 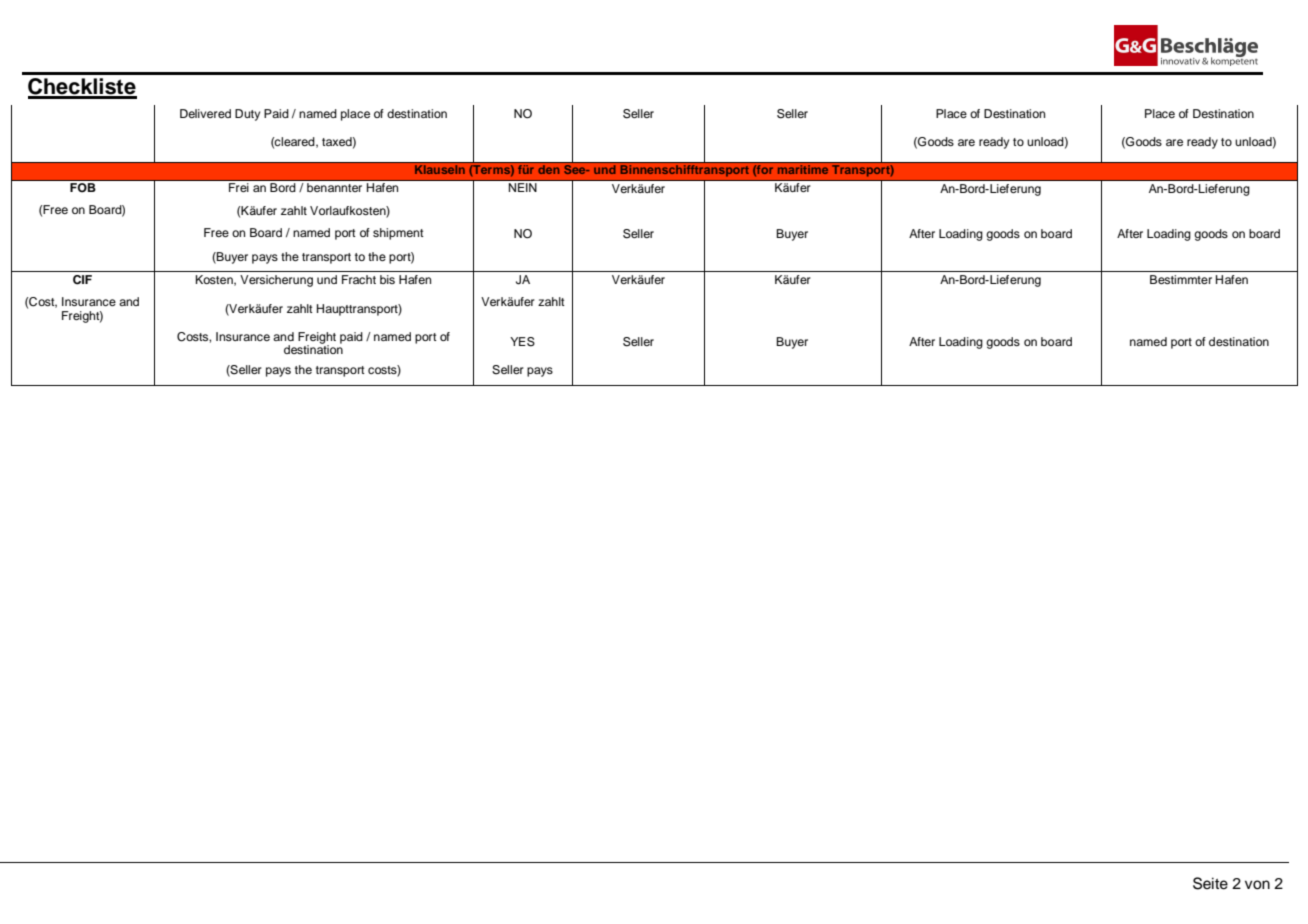 What do you see at coordinates (1210, 883) in the image?
I see `Seite` at bounding box center [1210, 883].
